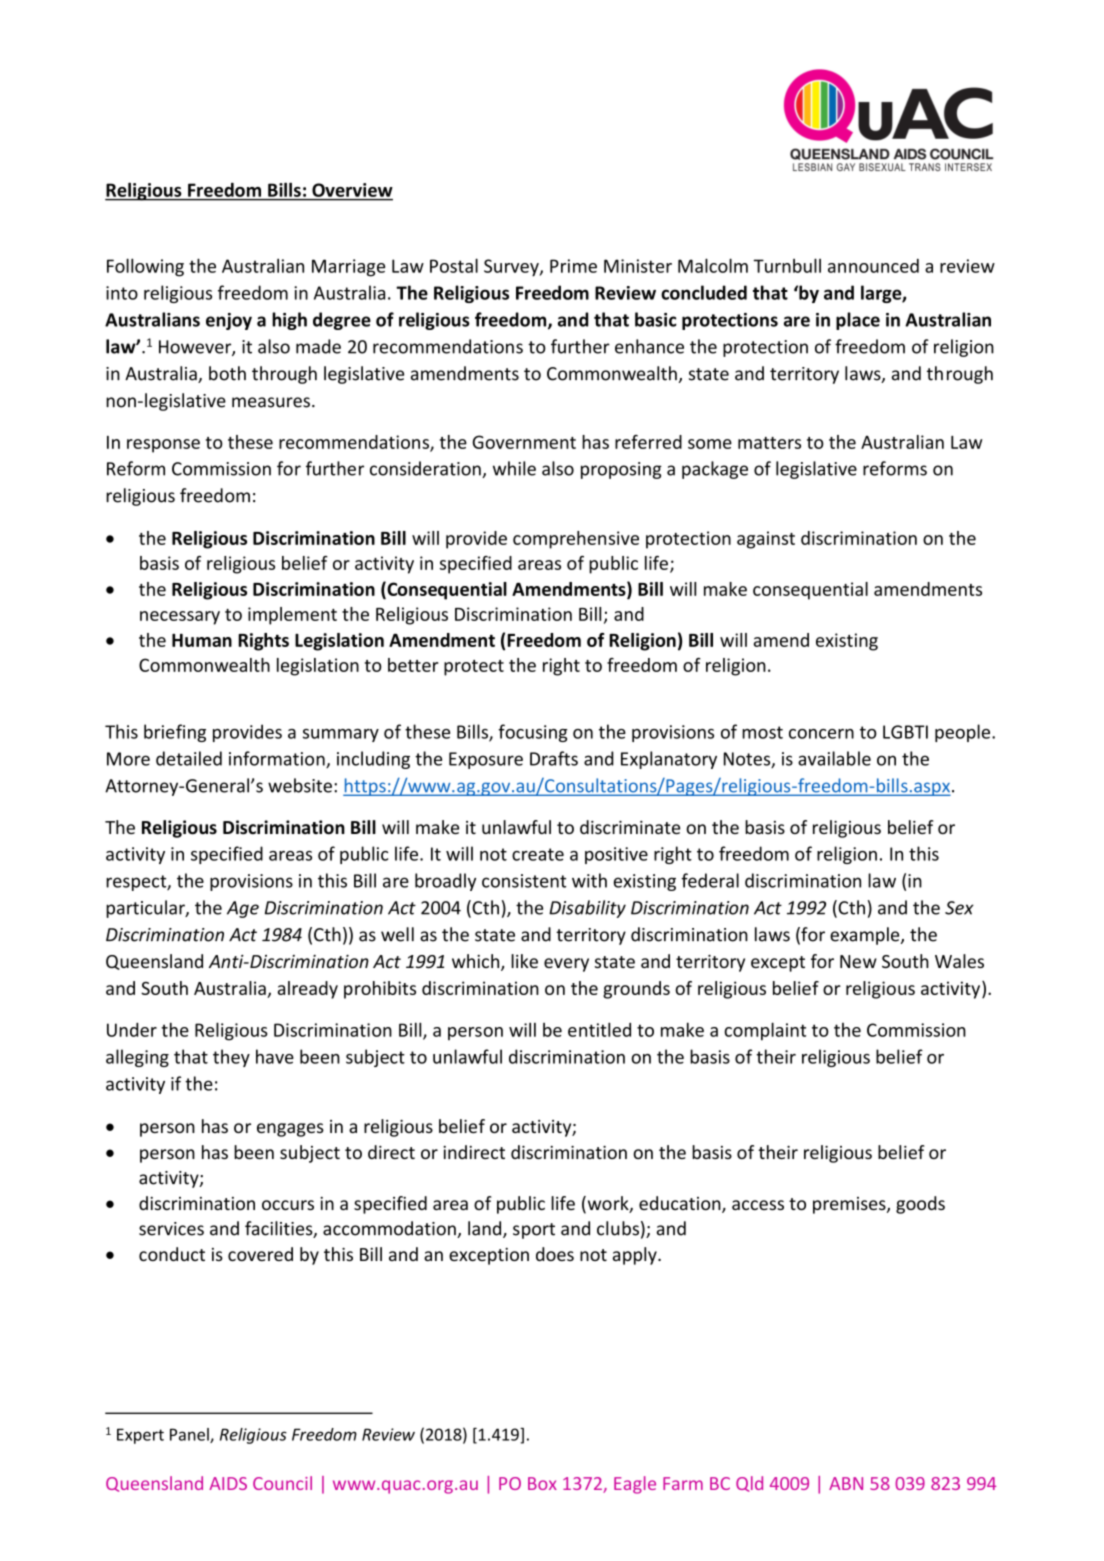  Describe the element at coordinates (533, 733) in the document. I see `focusing` at that location.
